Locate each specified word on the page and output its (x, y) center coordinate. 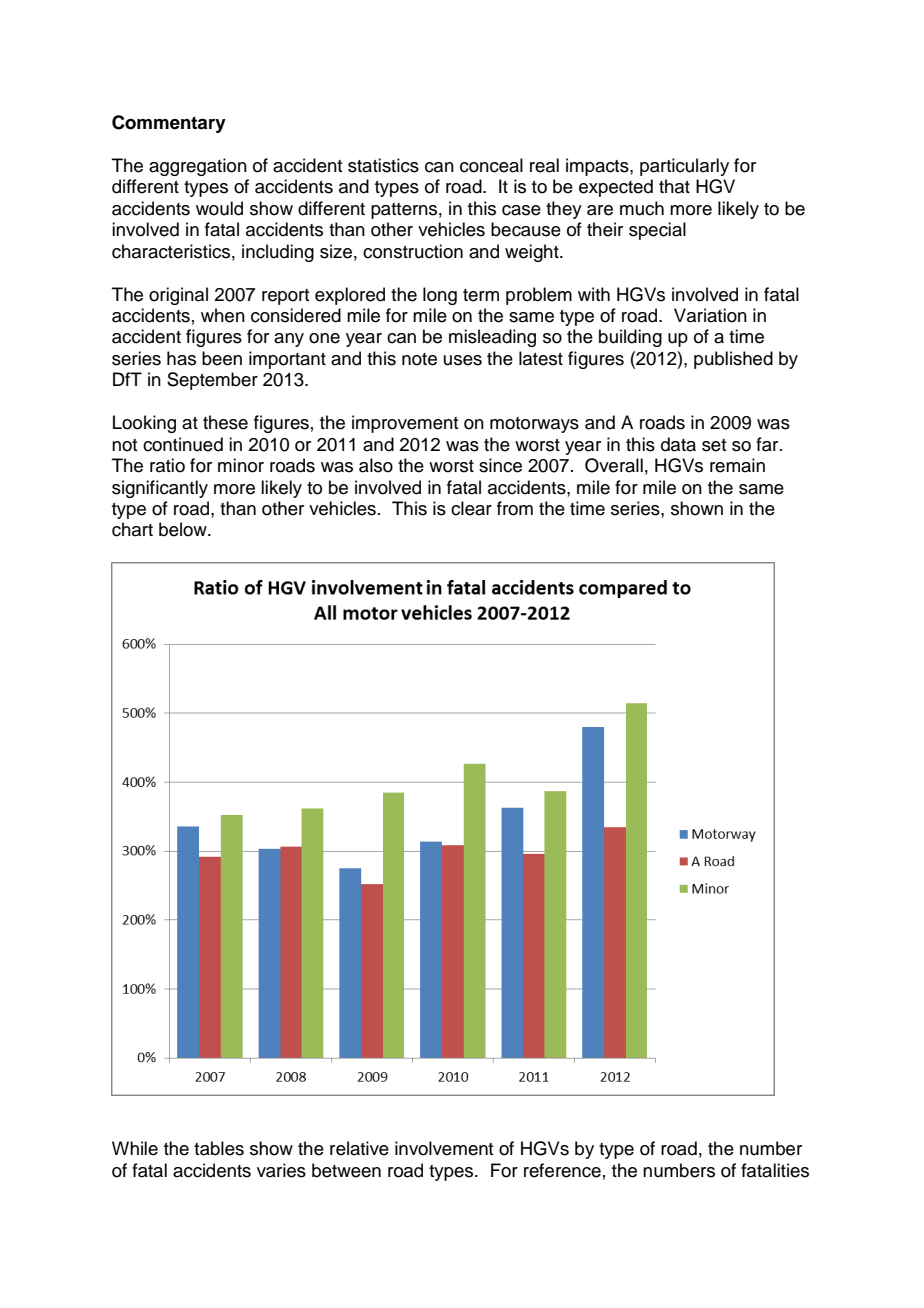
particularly (684, 167)
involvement (444, 1148)
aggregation (198, 167)
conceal (491, 165)
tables (219, 1148)
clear (471, 508)
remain (737, 465)
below (184, 529)
